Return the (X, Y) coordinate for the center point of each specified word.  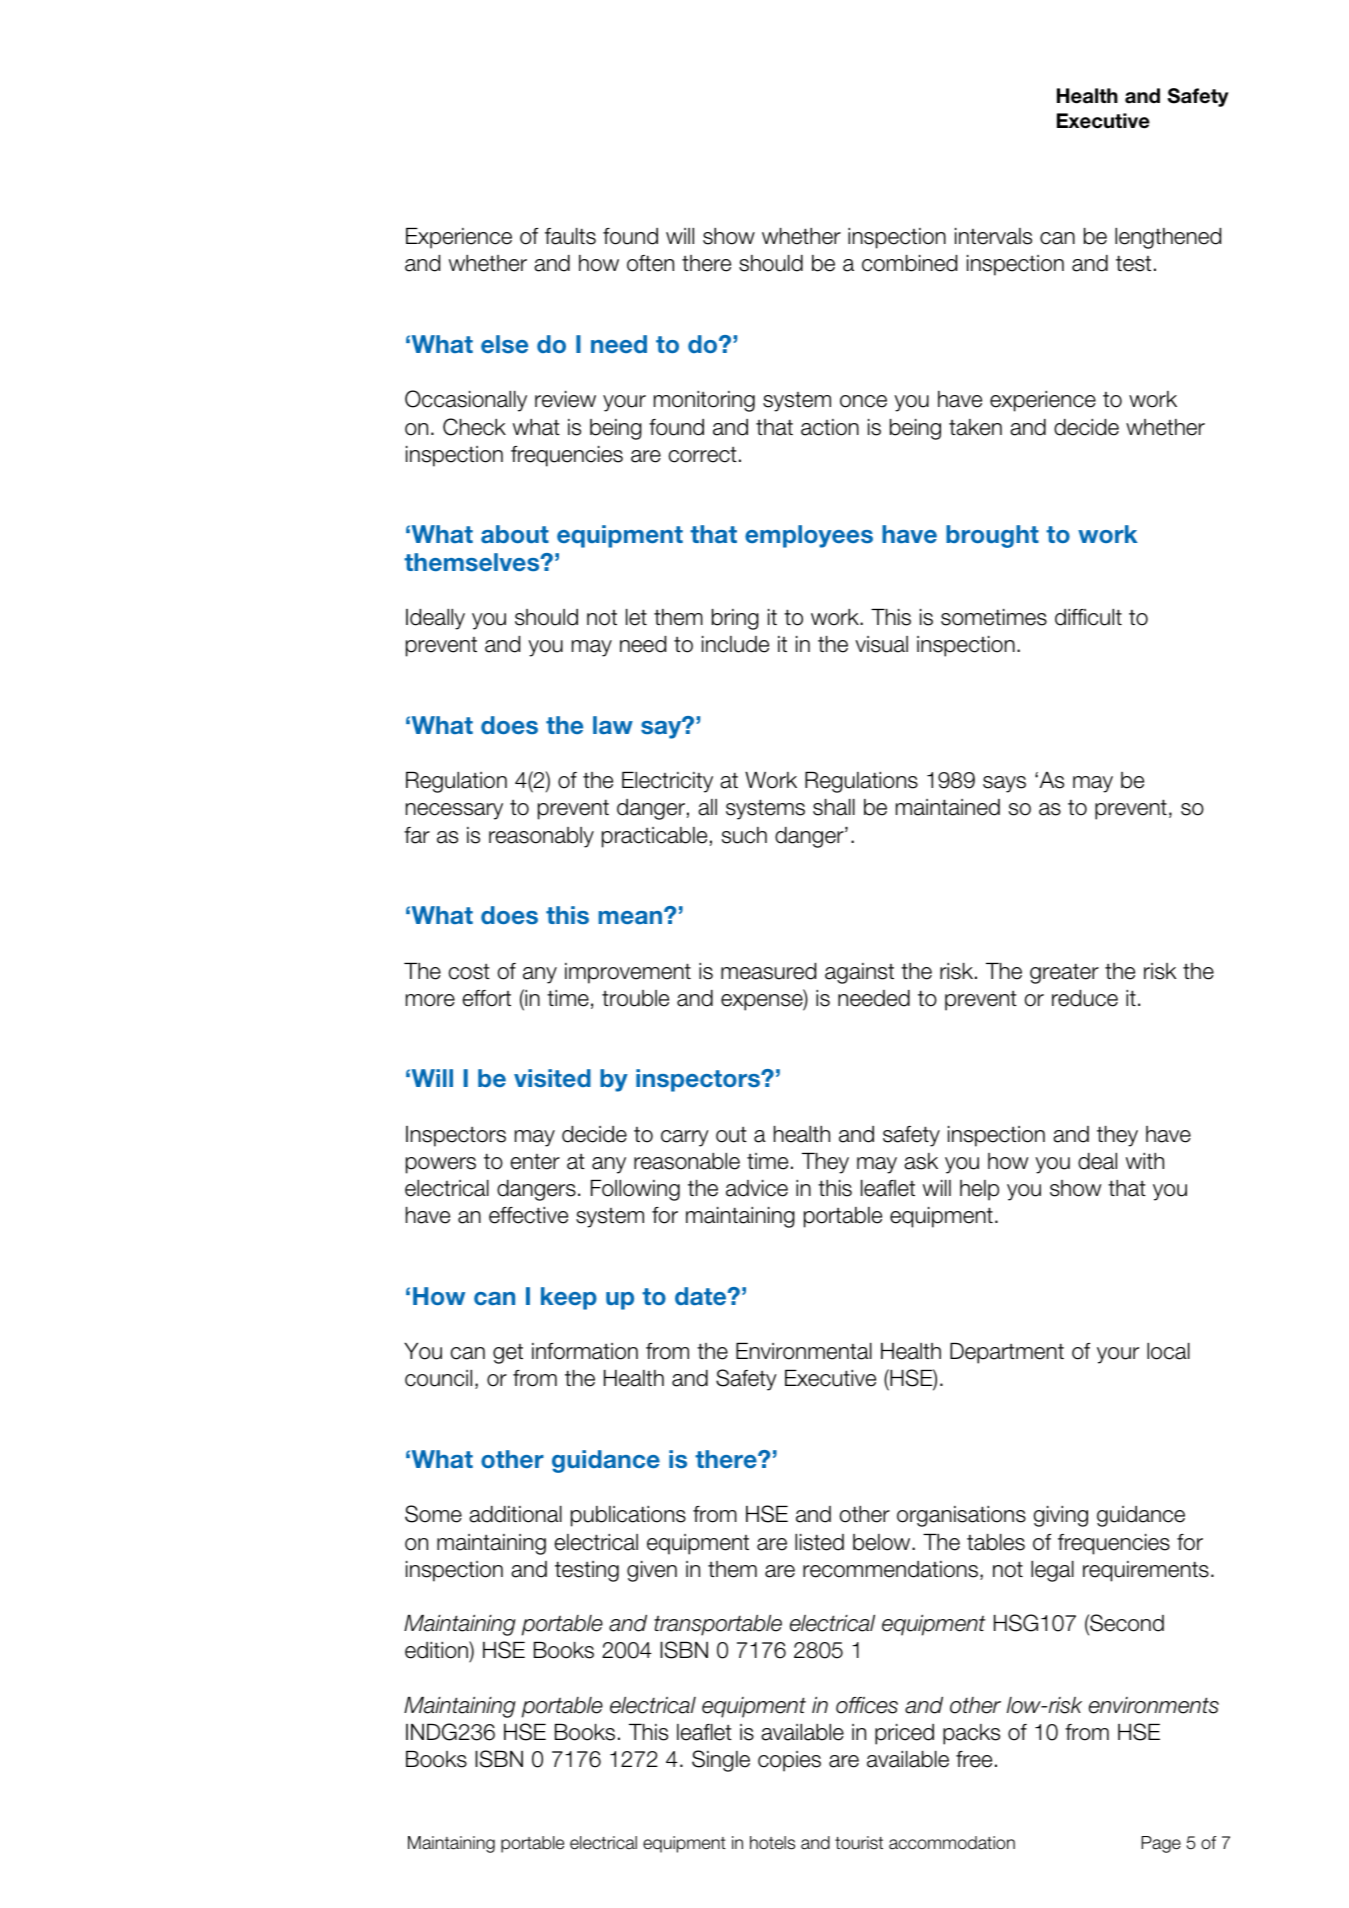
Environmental (804, 1351)
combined (909, 263)
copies (789, 1761)
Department (1007, 1353)
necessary (454, 811)
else (504, 344)
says (1004, 784)
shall (834, 807)
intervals (993, 236)
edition (437, 1651)
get (508, 1354)
